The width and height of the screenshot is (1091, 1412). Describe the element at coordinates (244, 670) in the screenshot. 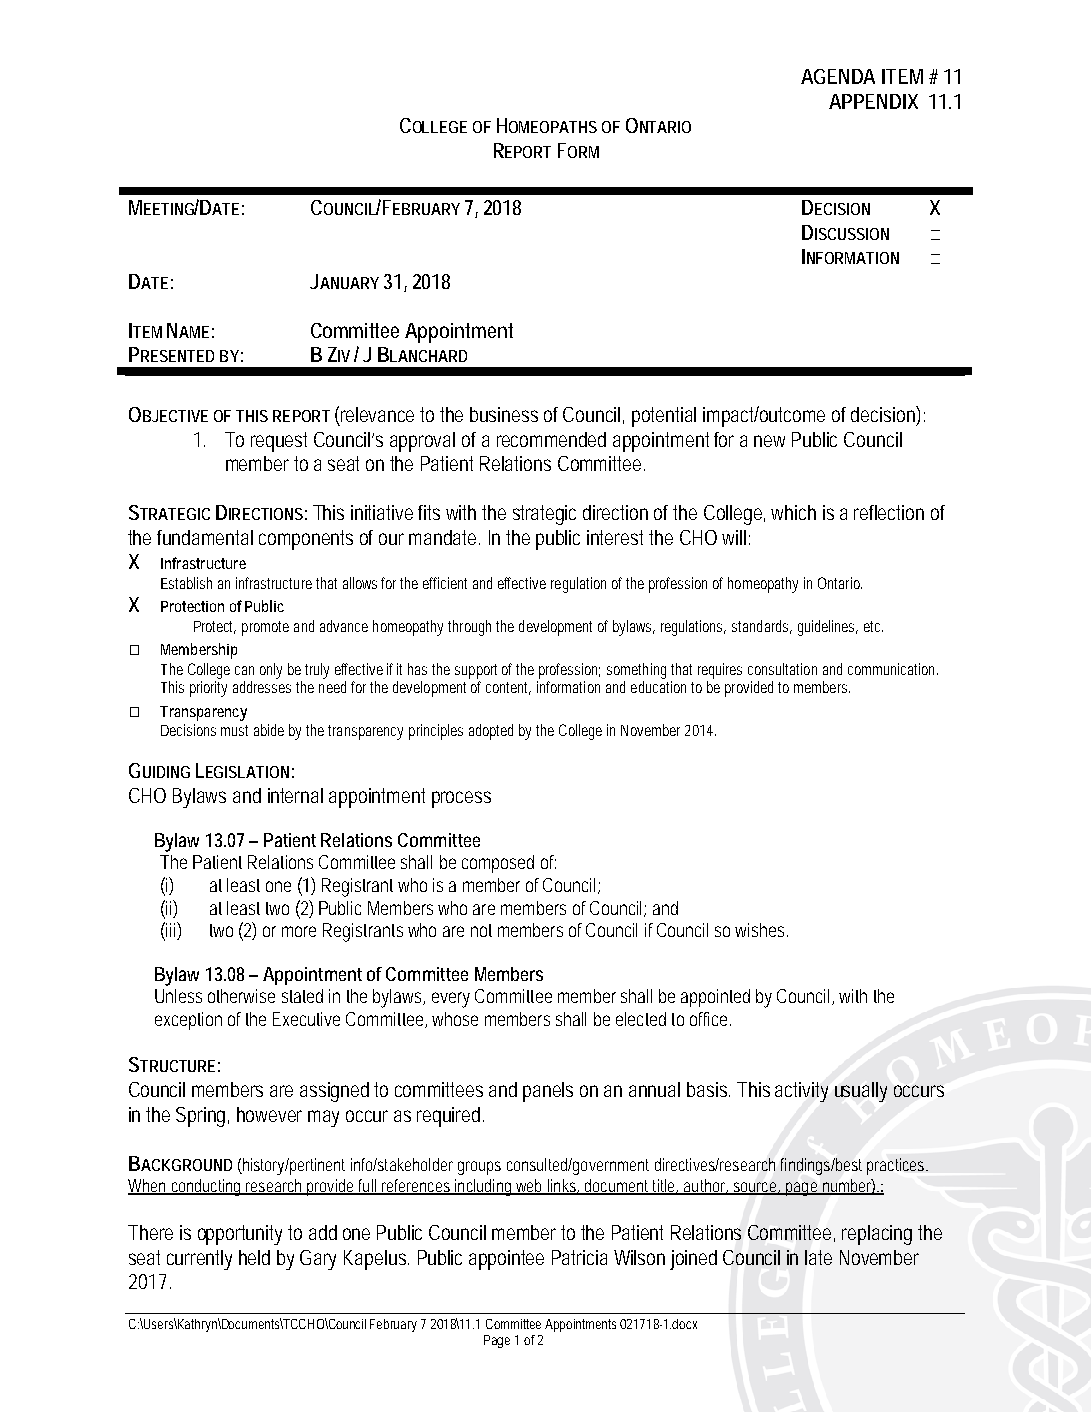

I see `can` at that location.
